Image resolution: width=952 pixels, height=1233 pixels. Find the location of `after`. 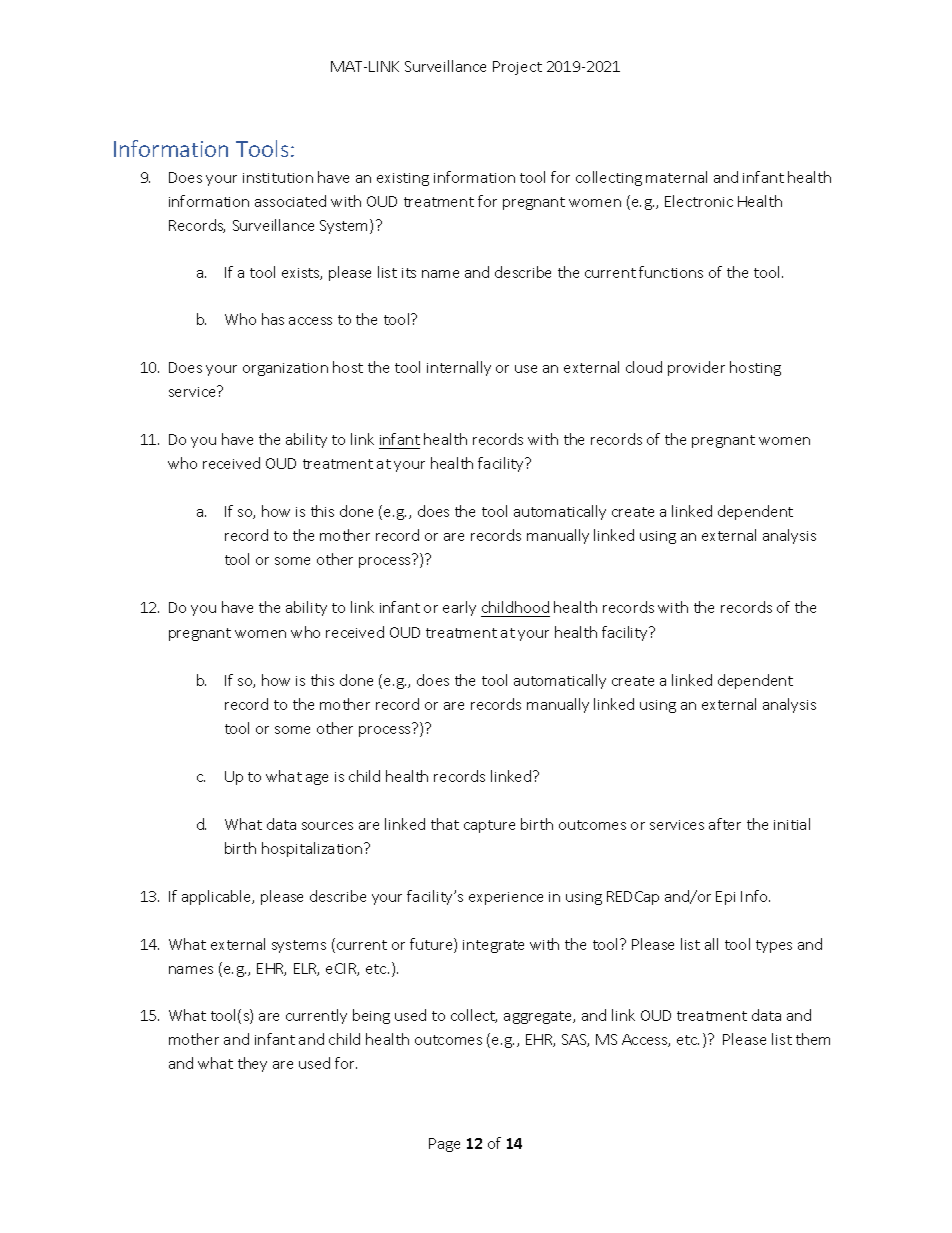

after is located at coordinates (725, 824).
